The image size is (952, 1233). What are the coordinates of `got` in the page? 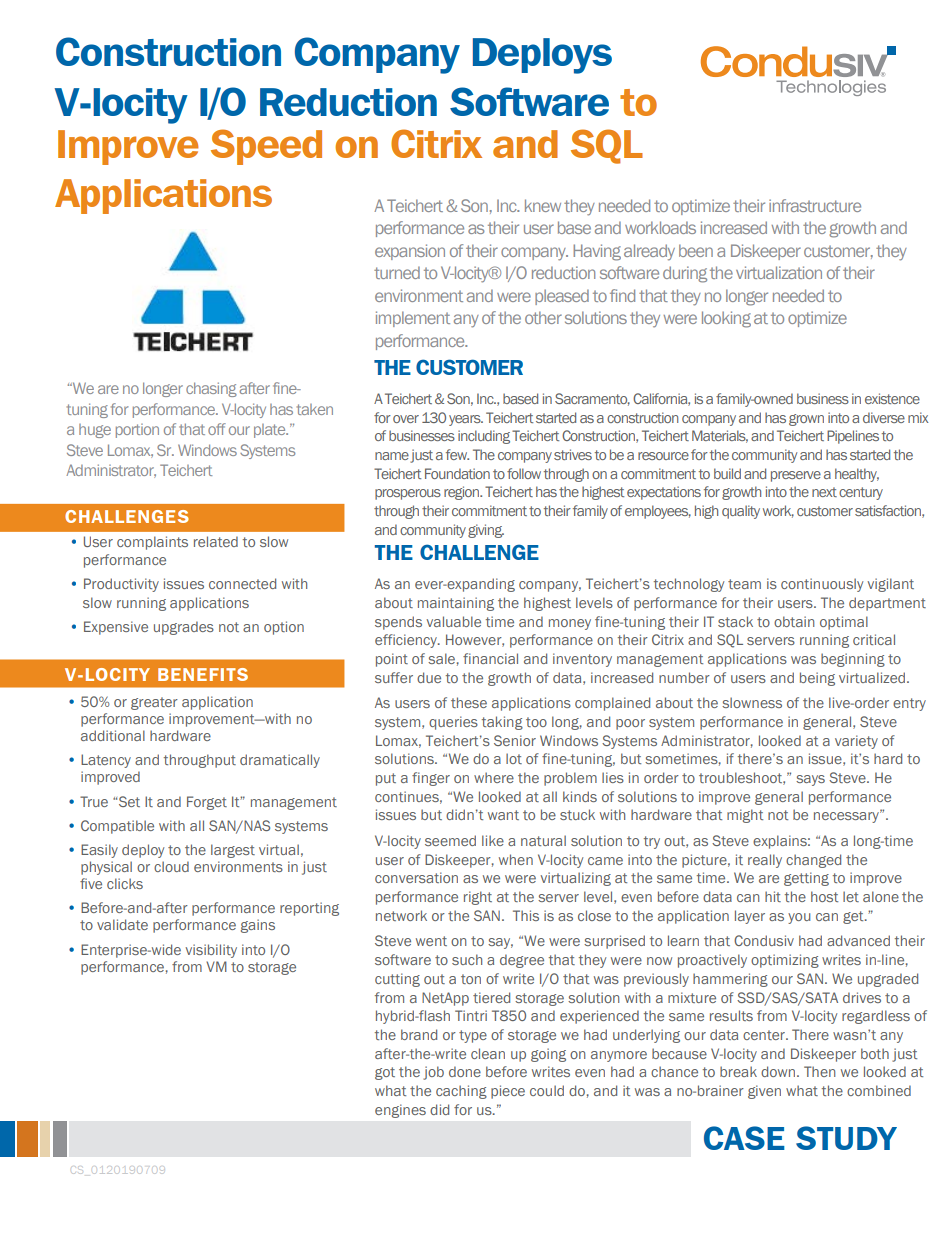 It's located at (385, 1073).
